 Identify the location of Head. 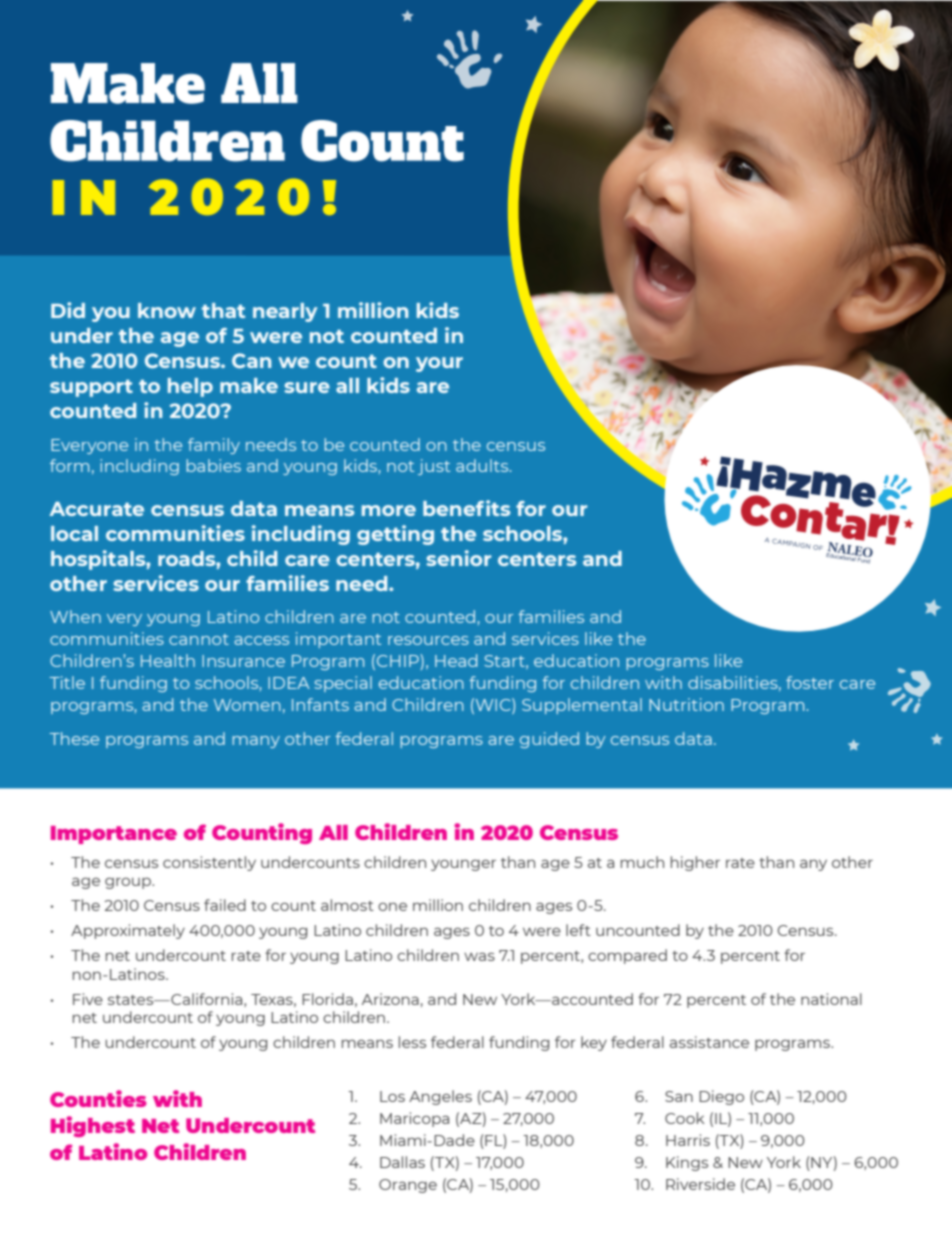
(456, 660).
